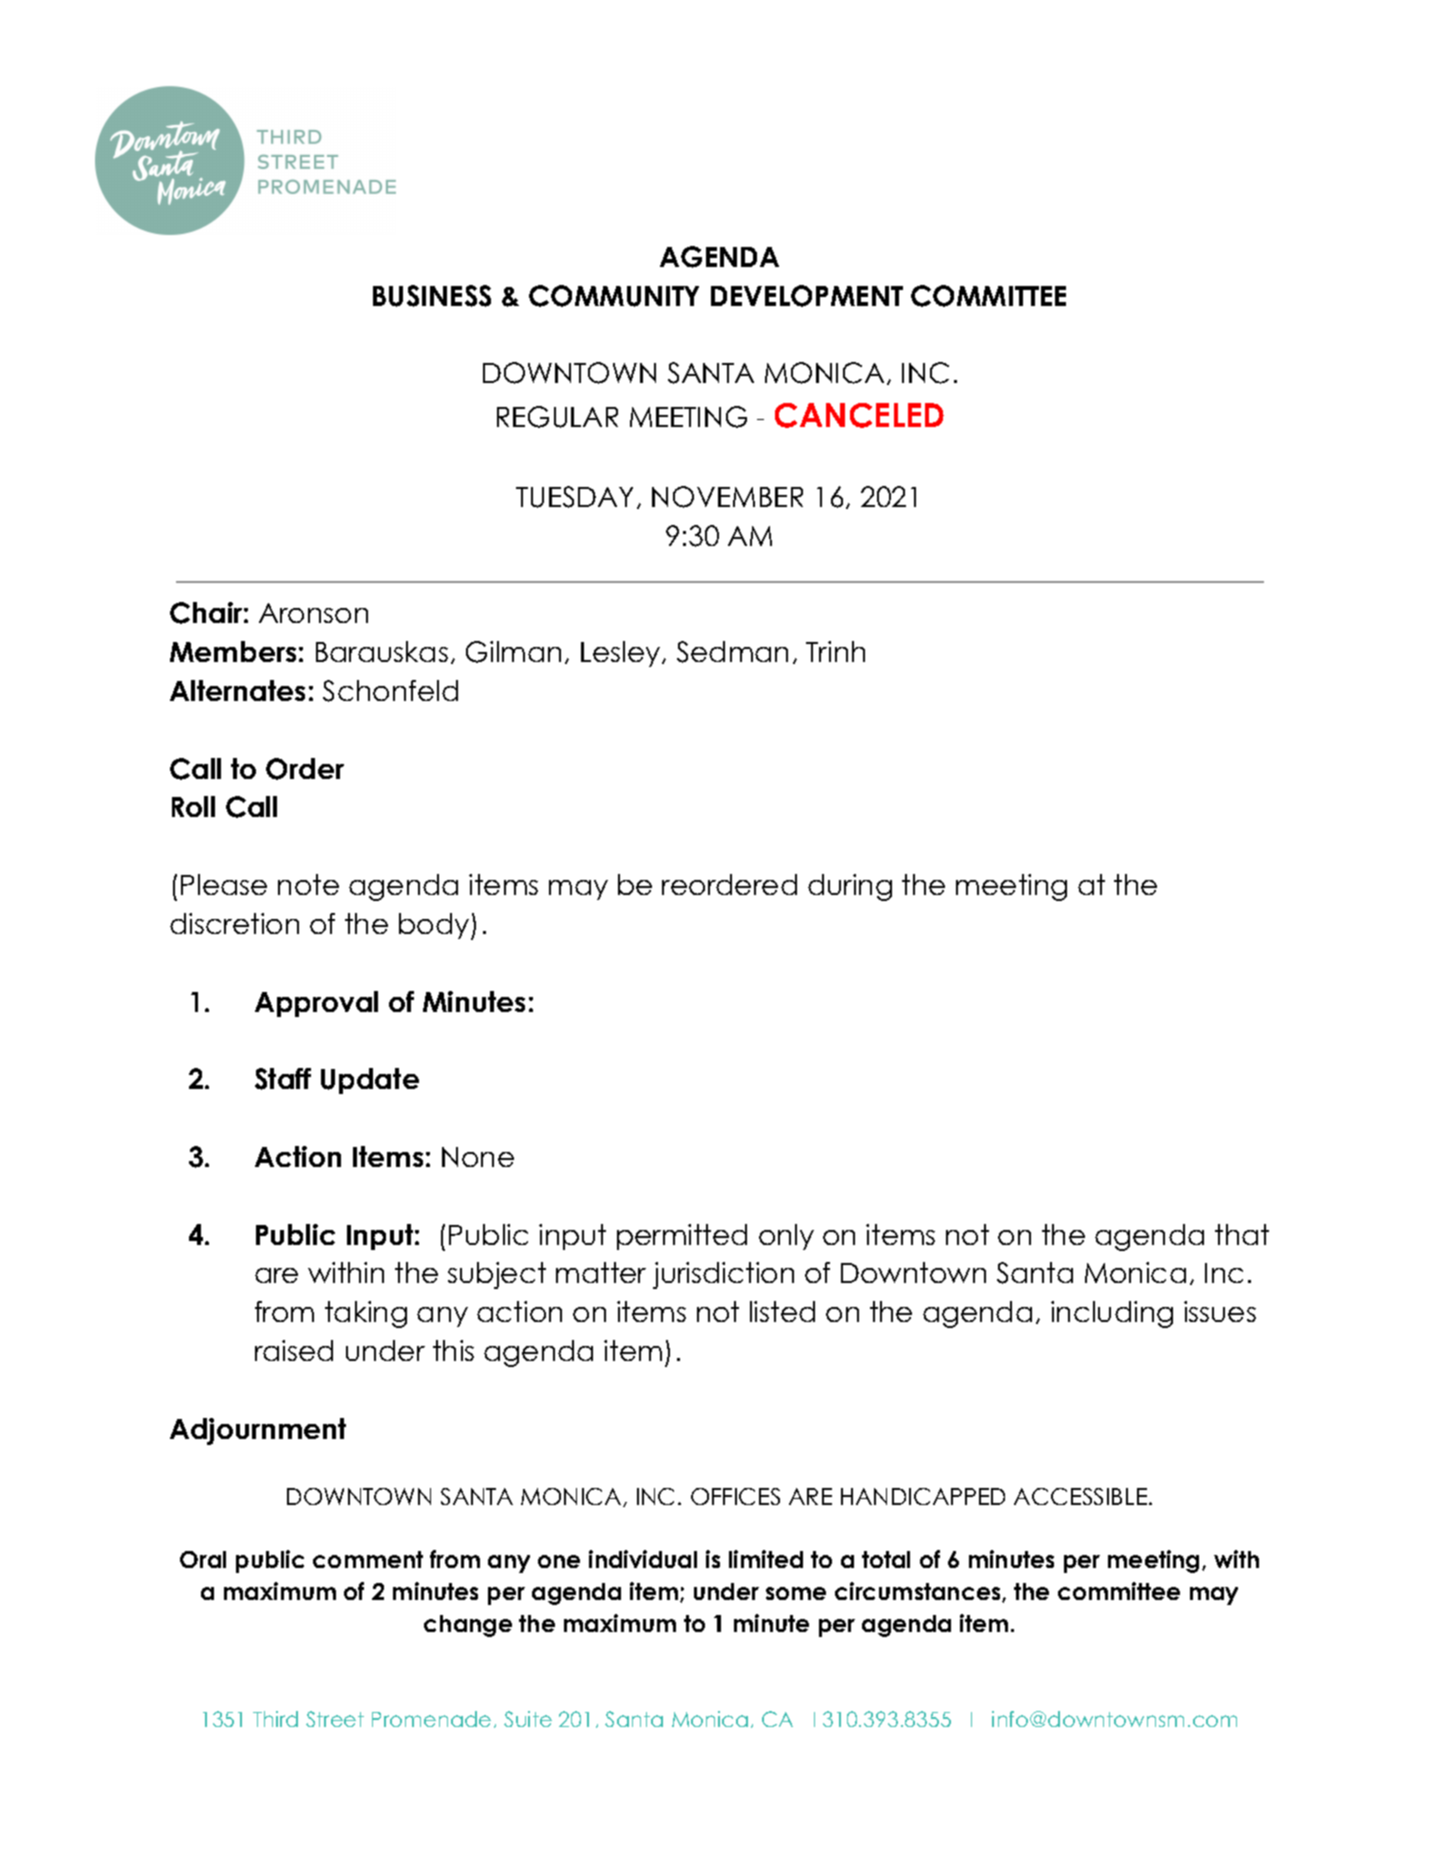 The image size is (1440, 1864). What do you see at coordinates (335, 1719) in the screenshot?
I see `Street` at bounding box center [335, 1719].
